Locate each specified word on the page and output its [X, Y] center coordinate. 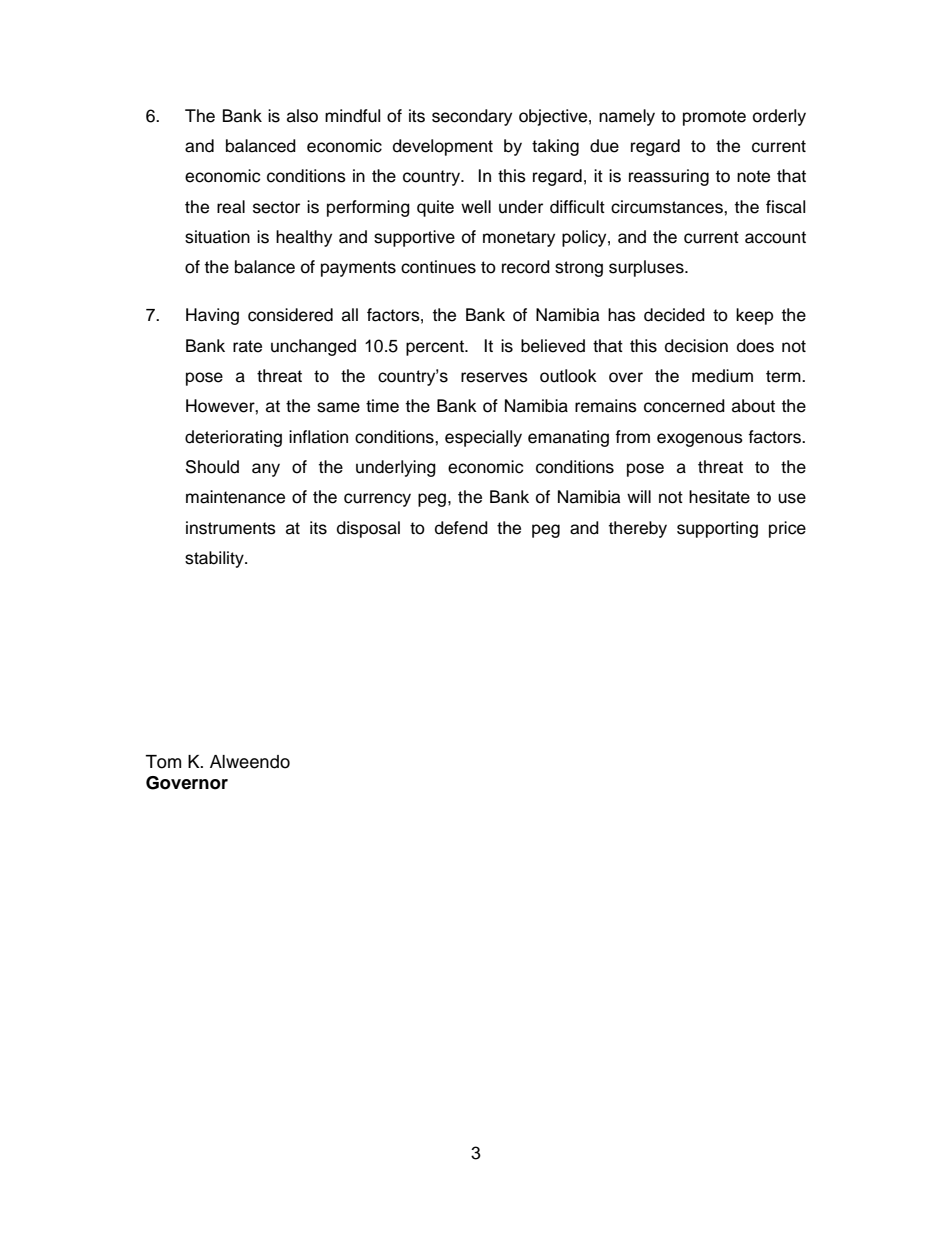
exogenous [700, 440]
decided [674, 315]
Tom [163, 762]
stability [215, 559]
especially [483, 438]
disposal [368, 529]
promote [714, 118]
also [302, 116]
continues [438, 267]
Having [212, 316]
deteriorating [233, 438]
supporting [717, 529]
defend [461, 528]
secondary [472, 117]
